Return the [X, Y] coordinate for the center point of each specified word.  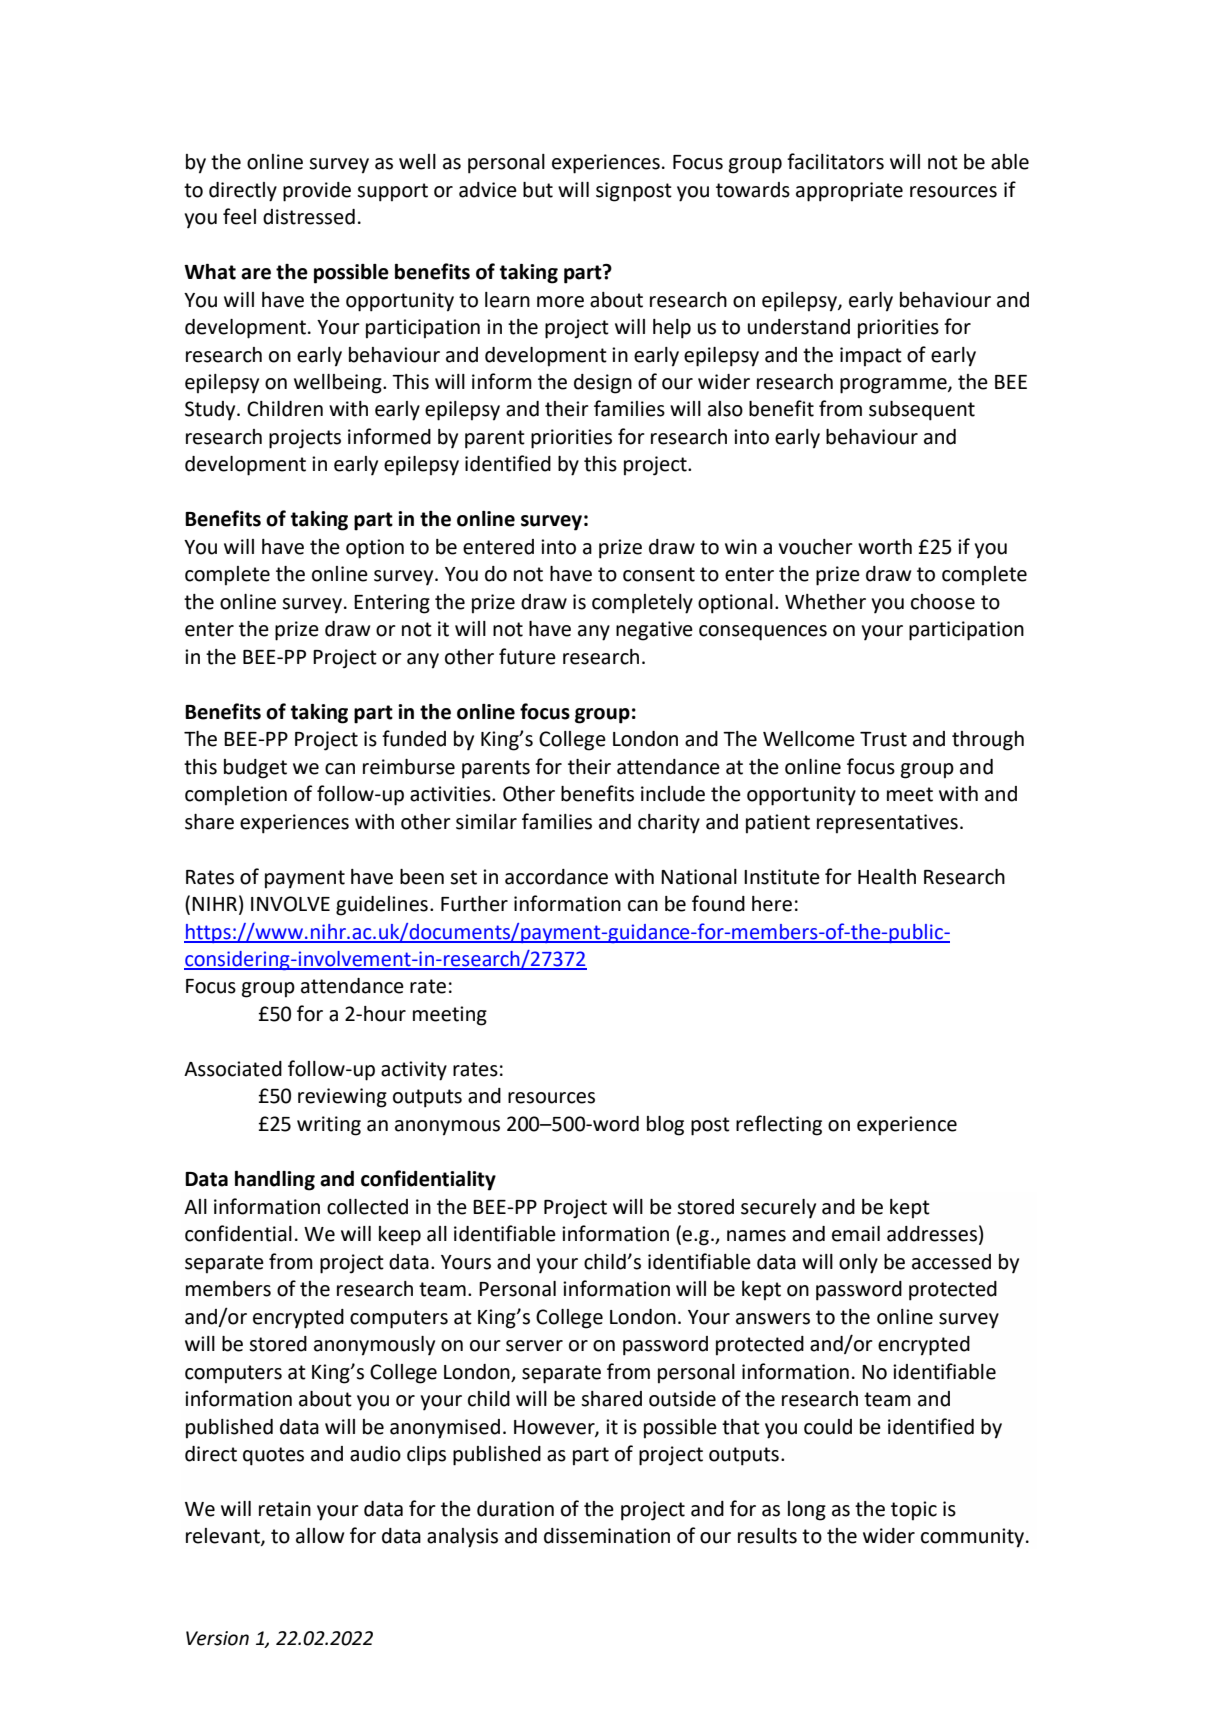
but [538, 190]
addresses [932, 1234]
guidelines [382, 906]
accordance [556, 877]
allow [320, 1536]
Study [211, 411]
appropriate [849, 192]
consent [659, 574]
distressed [309, 217]
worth [885, 547]
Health [887, 877]
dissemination [607, 1536]
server [534, 1346]
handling [275, 1181]
